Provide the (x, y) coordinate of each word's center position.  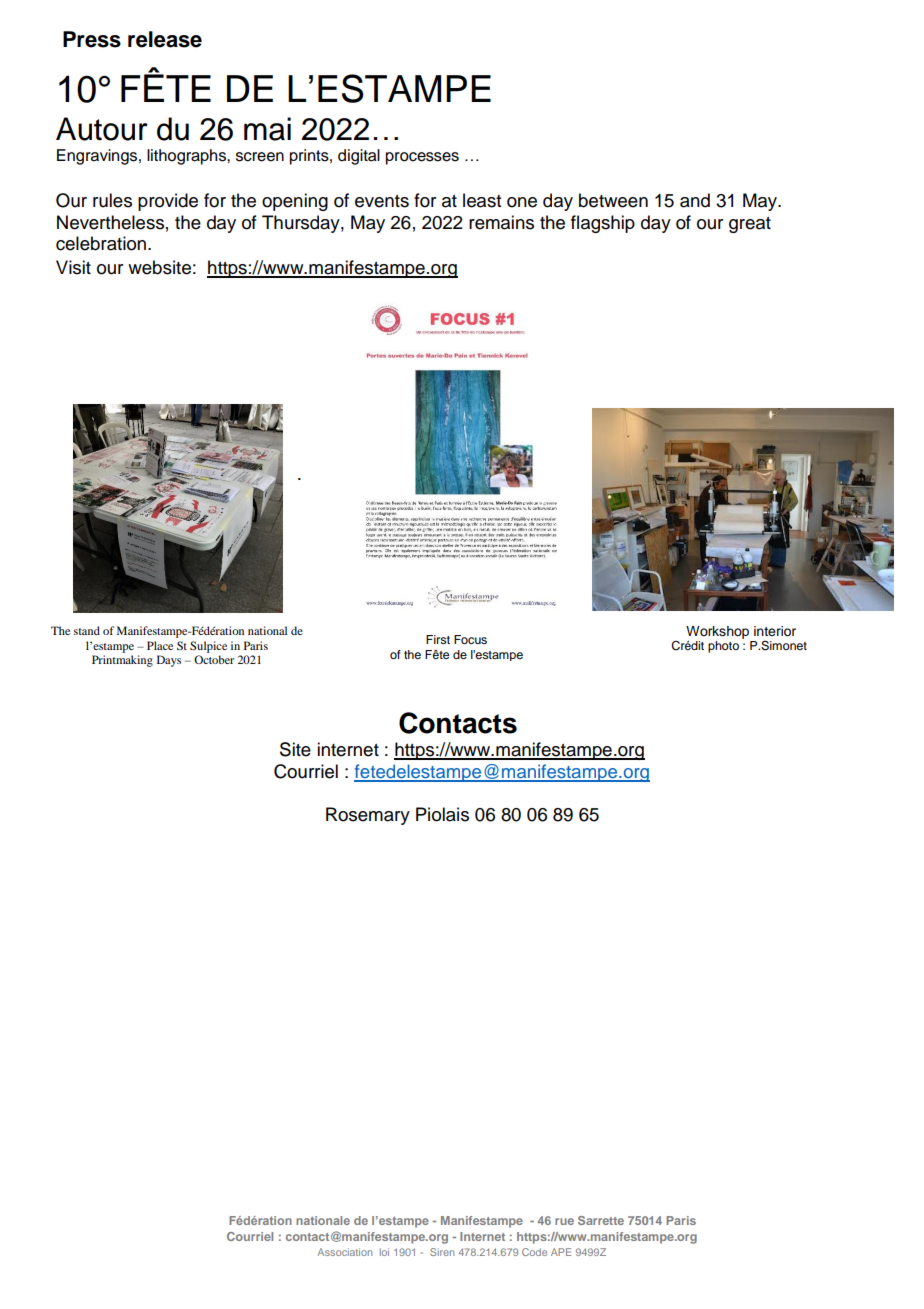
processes (422, 158)
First (438, 639)
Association (344, 1252)
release (165, 39)
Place (160, 645)
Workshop (717, 632)
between (613, 200)
